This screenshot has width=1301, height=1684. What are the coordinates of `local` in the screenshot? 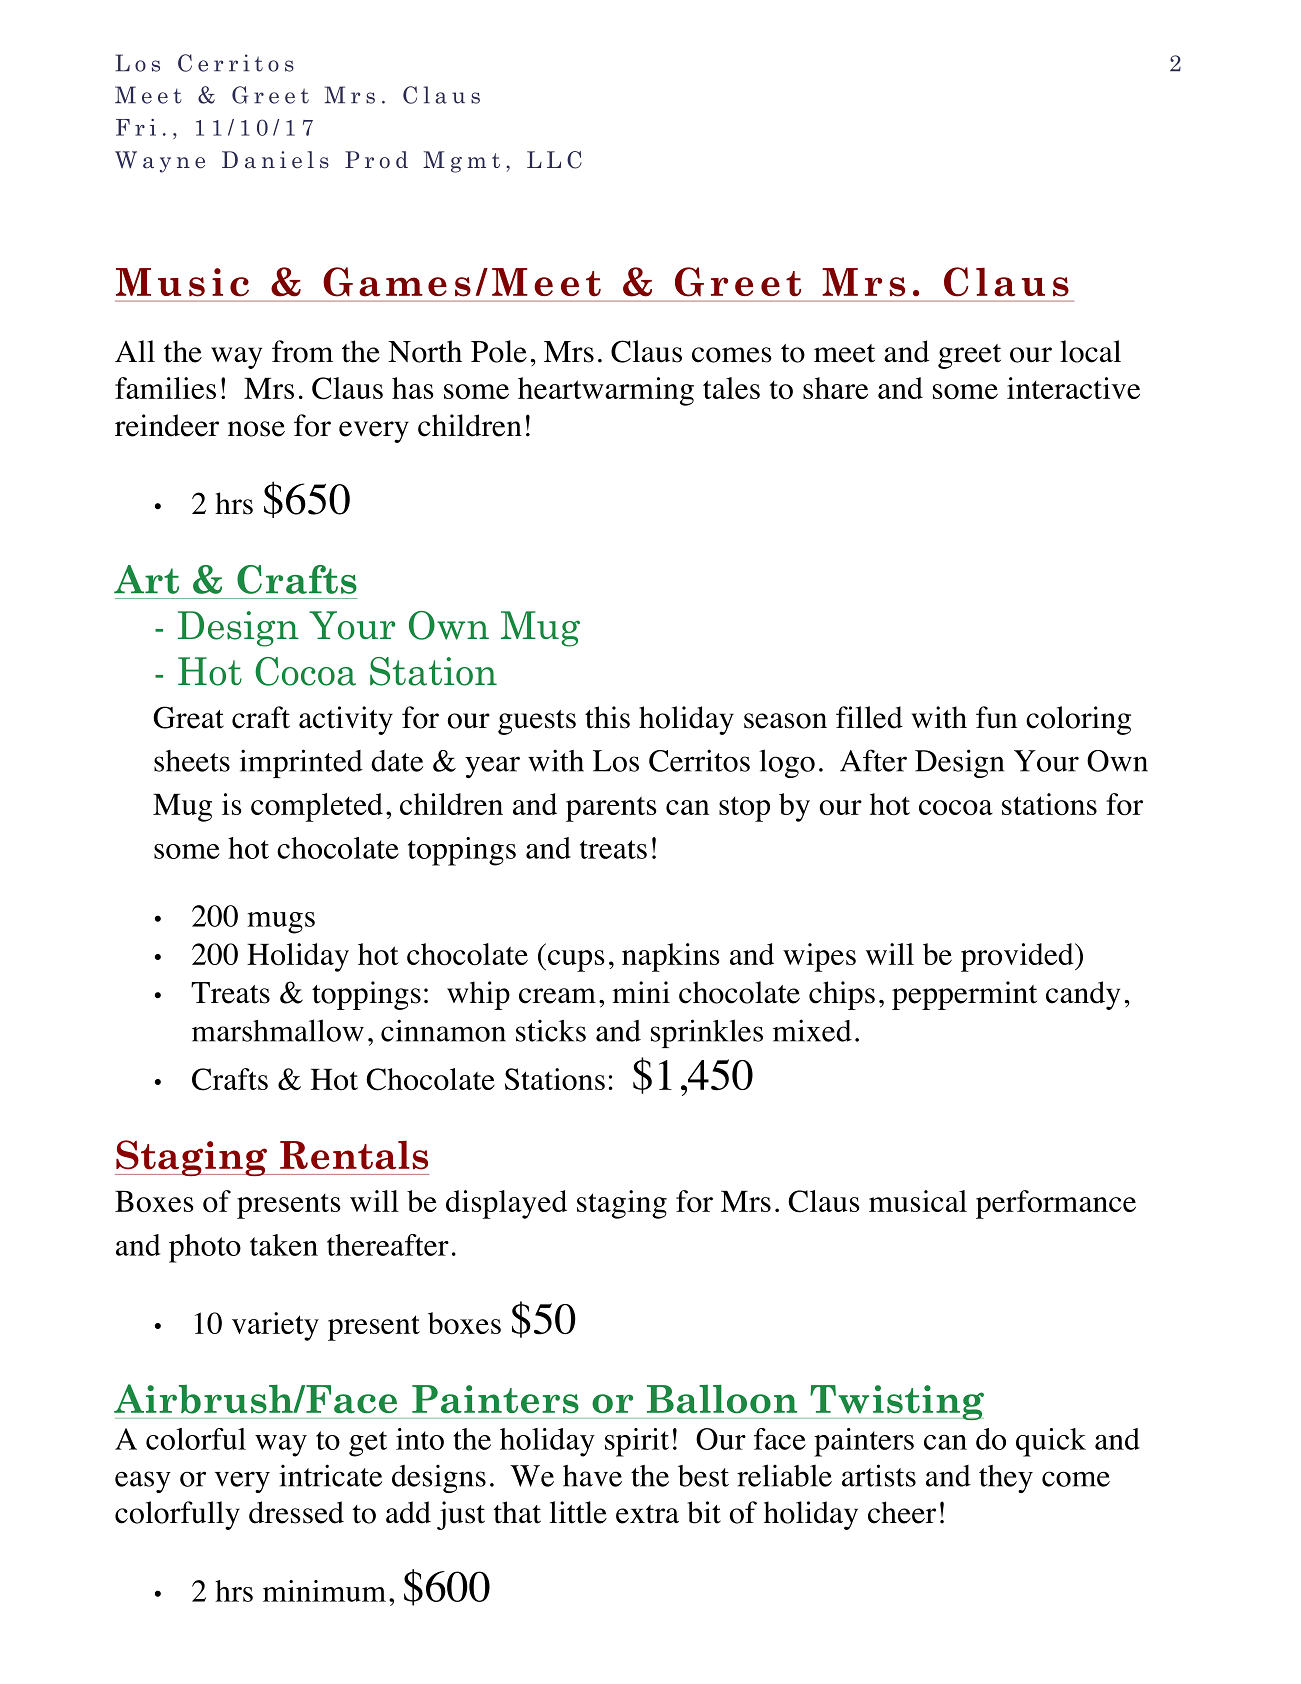 It's located at (1090, 351).
